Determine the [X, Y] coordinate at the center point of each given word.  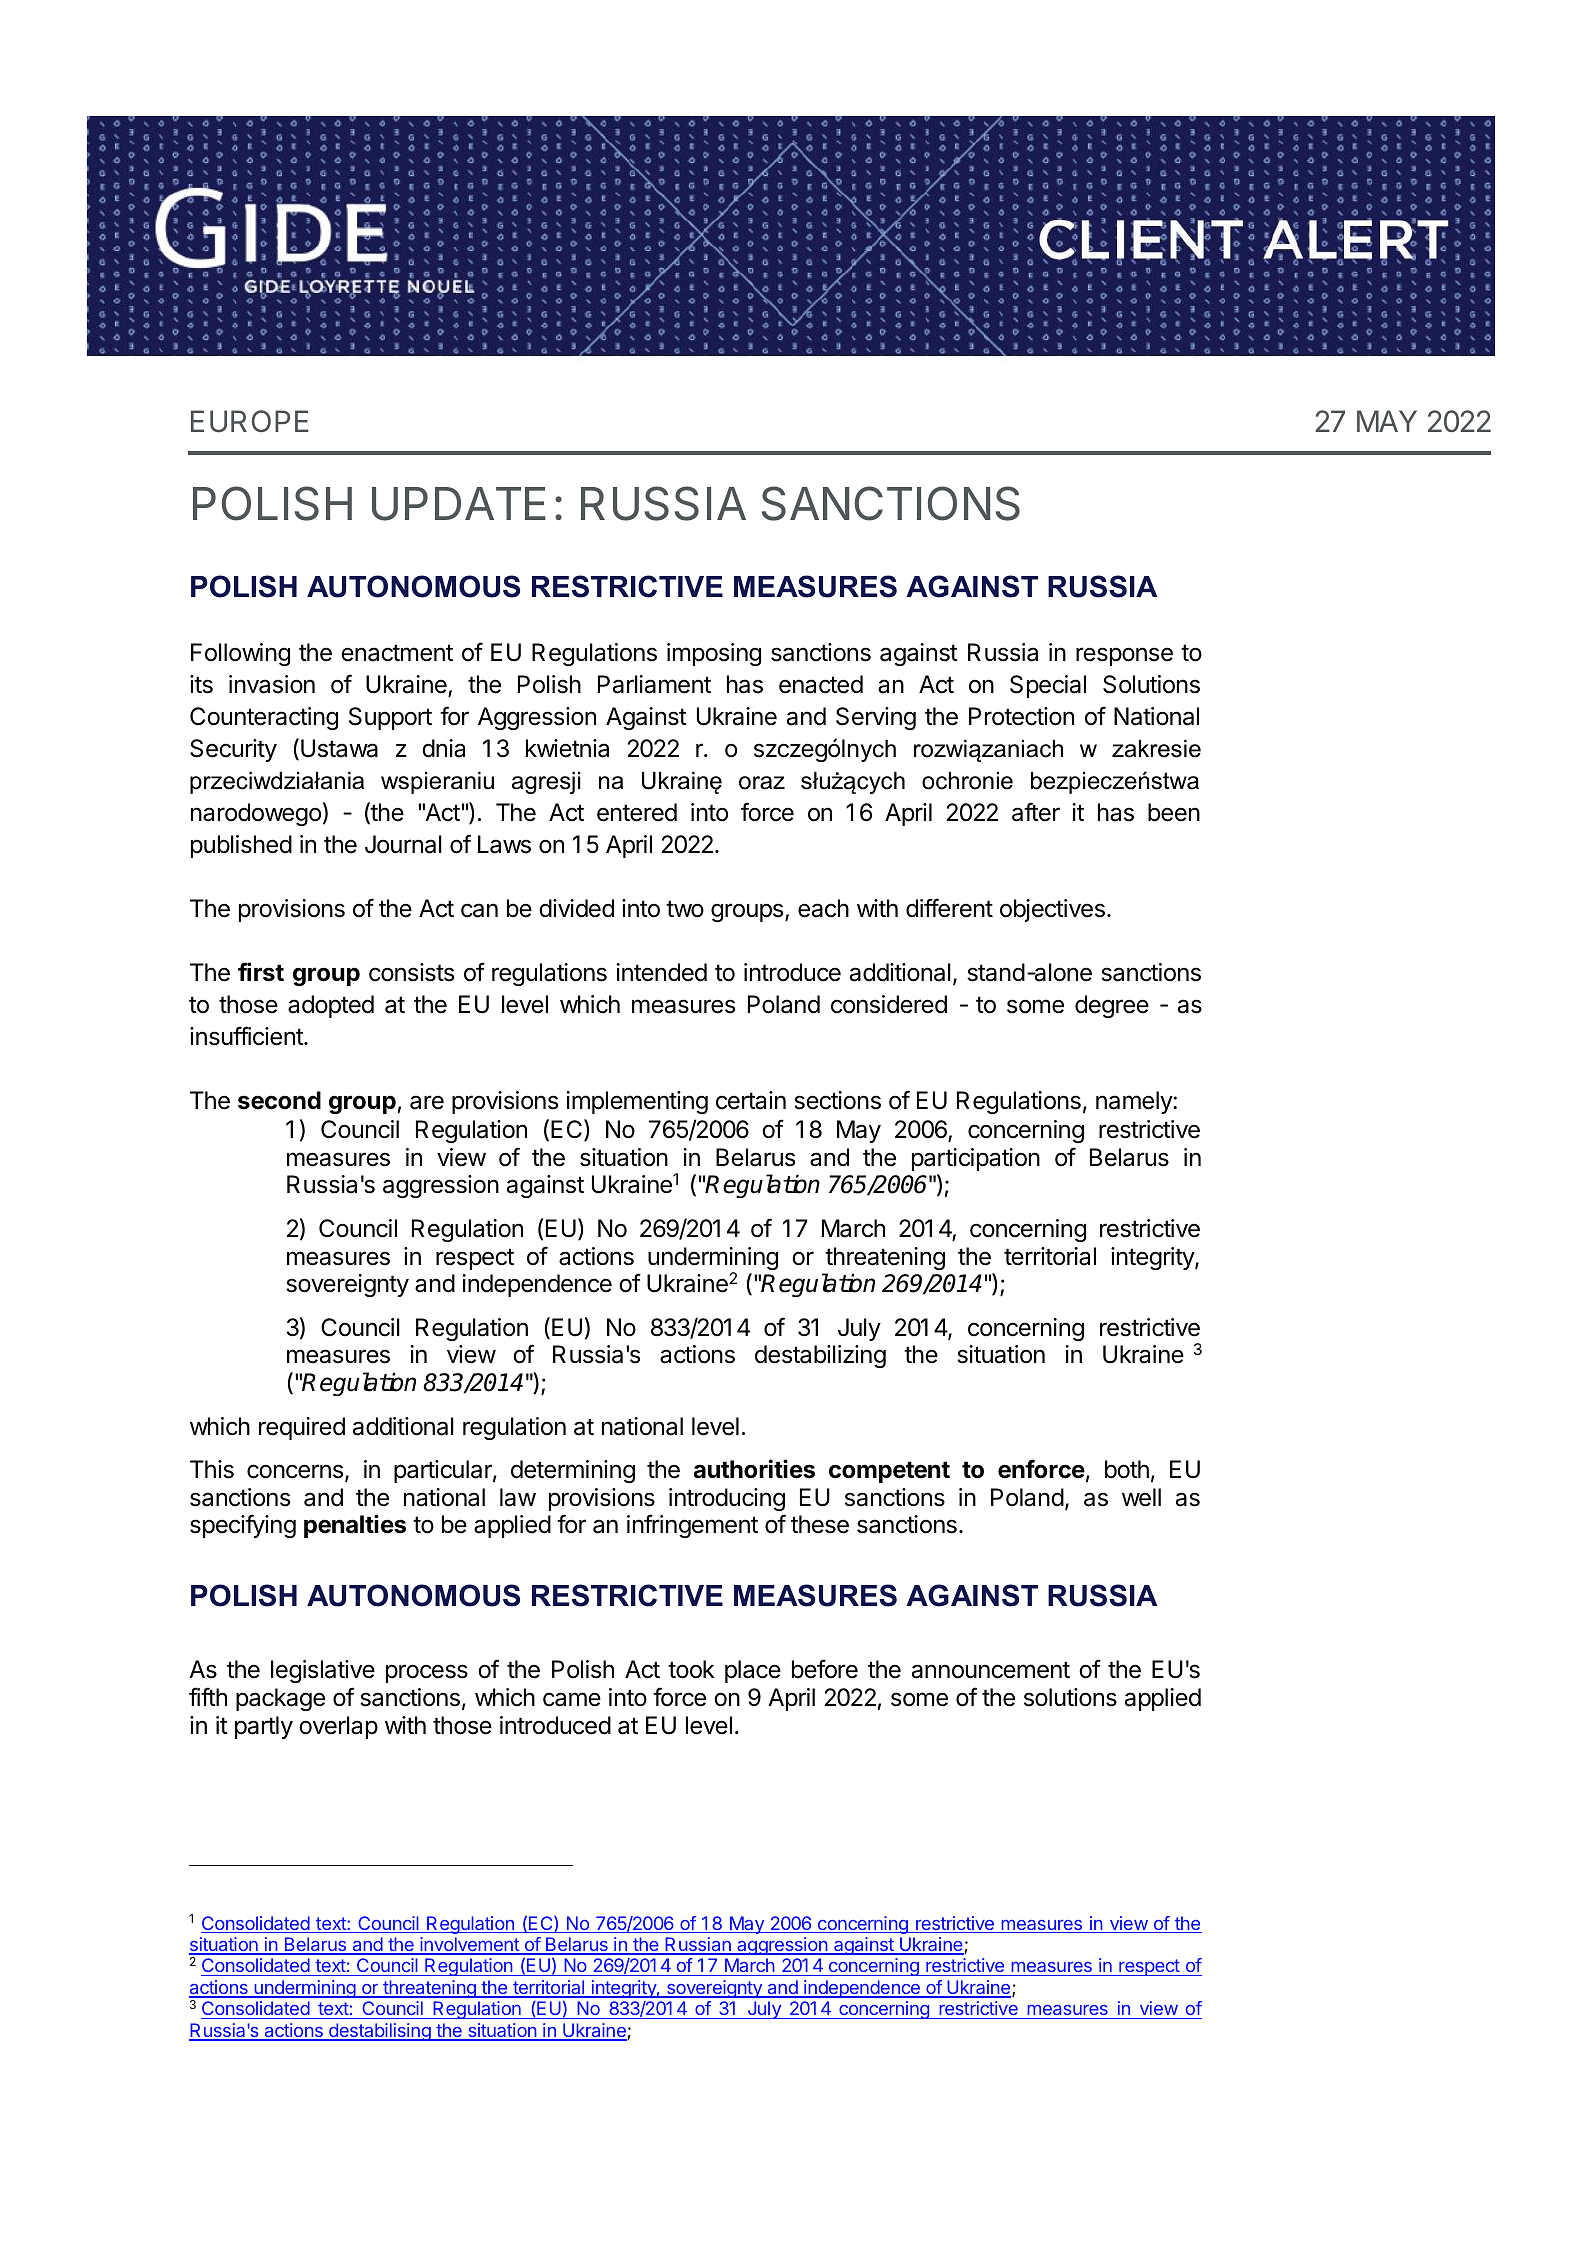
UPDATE [459, 504]
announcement [991, 1670]
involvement [469, 1945]
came [572, 1699]
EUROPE [249, 421]
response [1124, 656]
